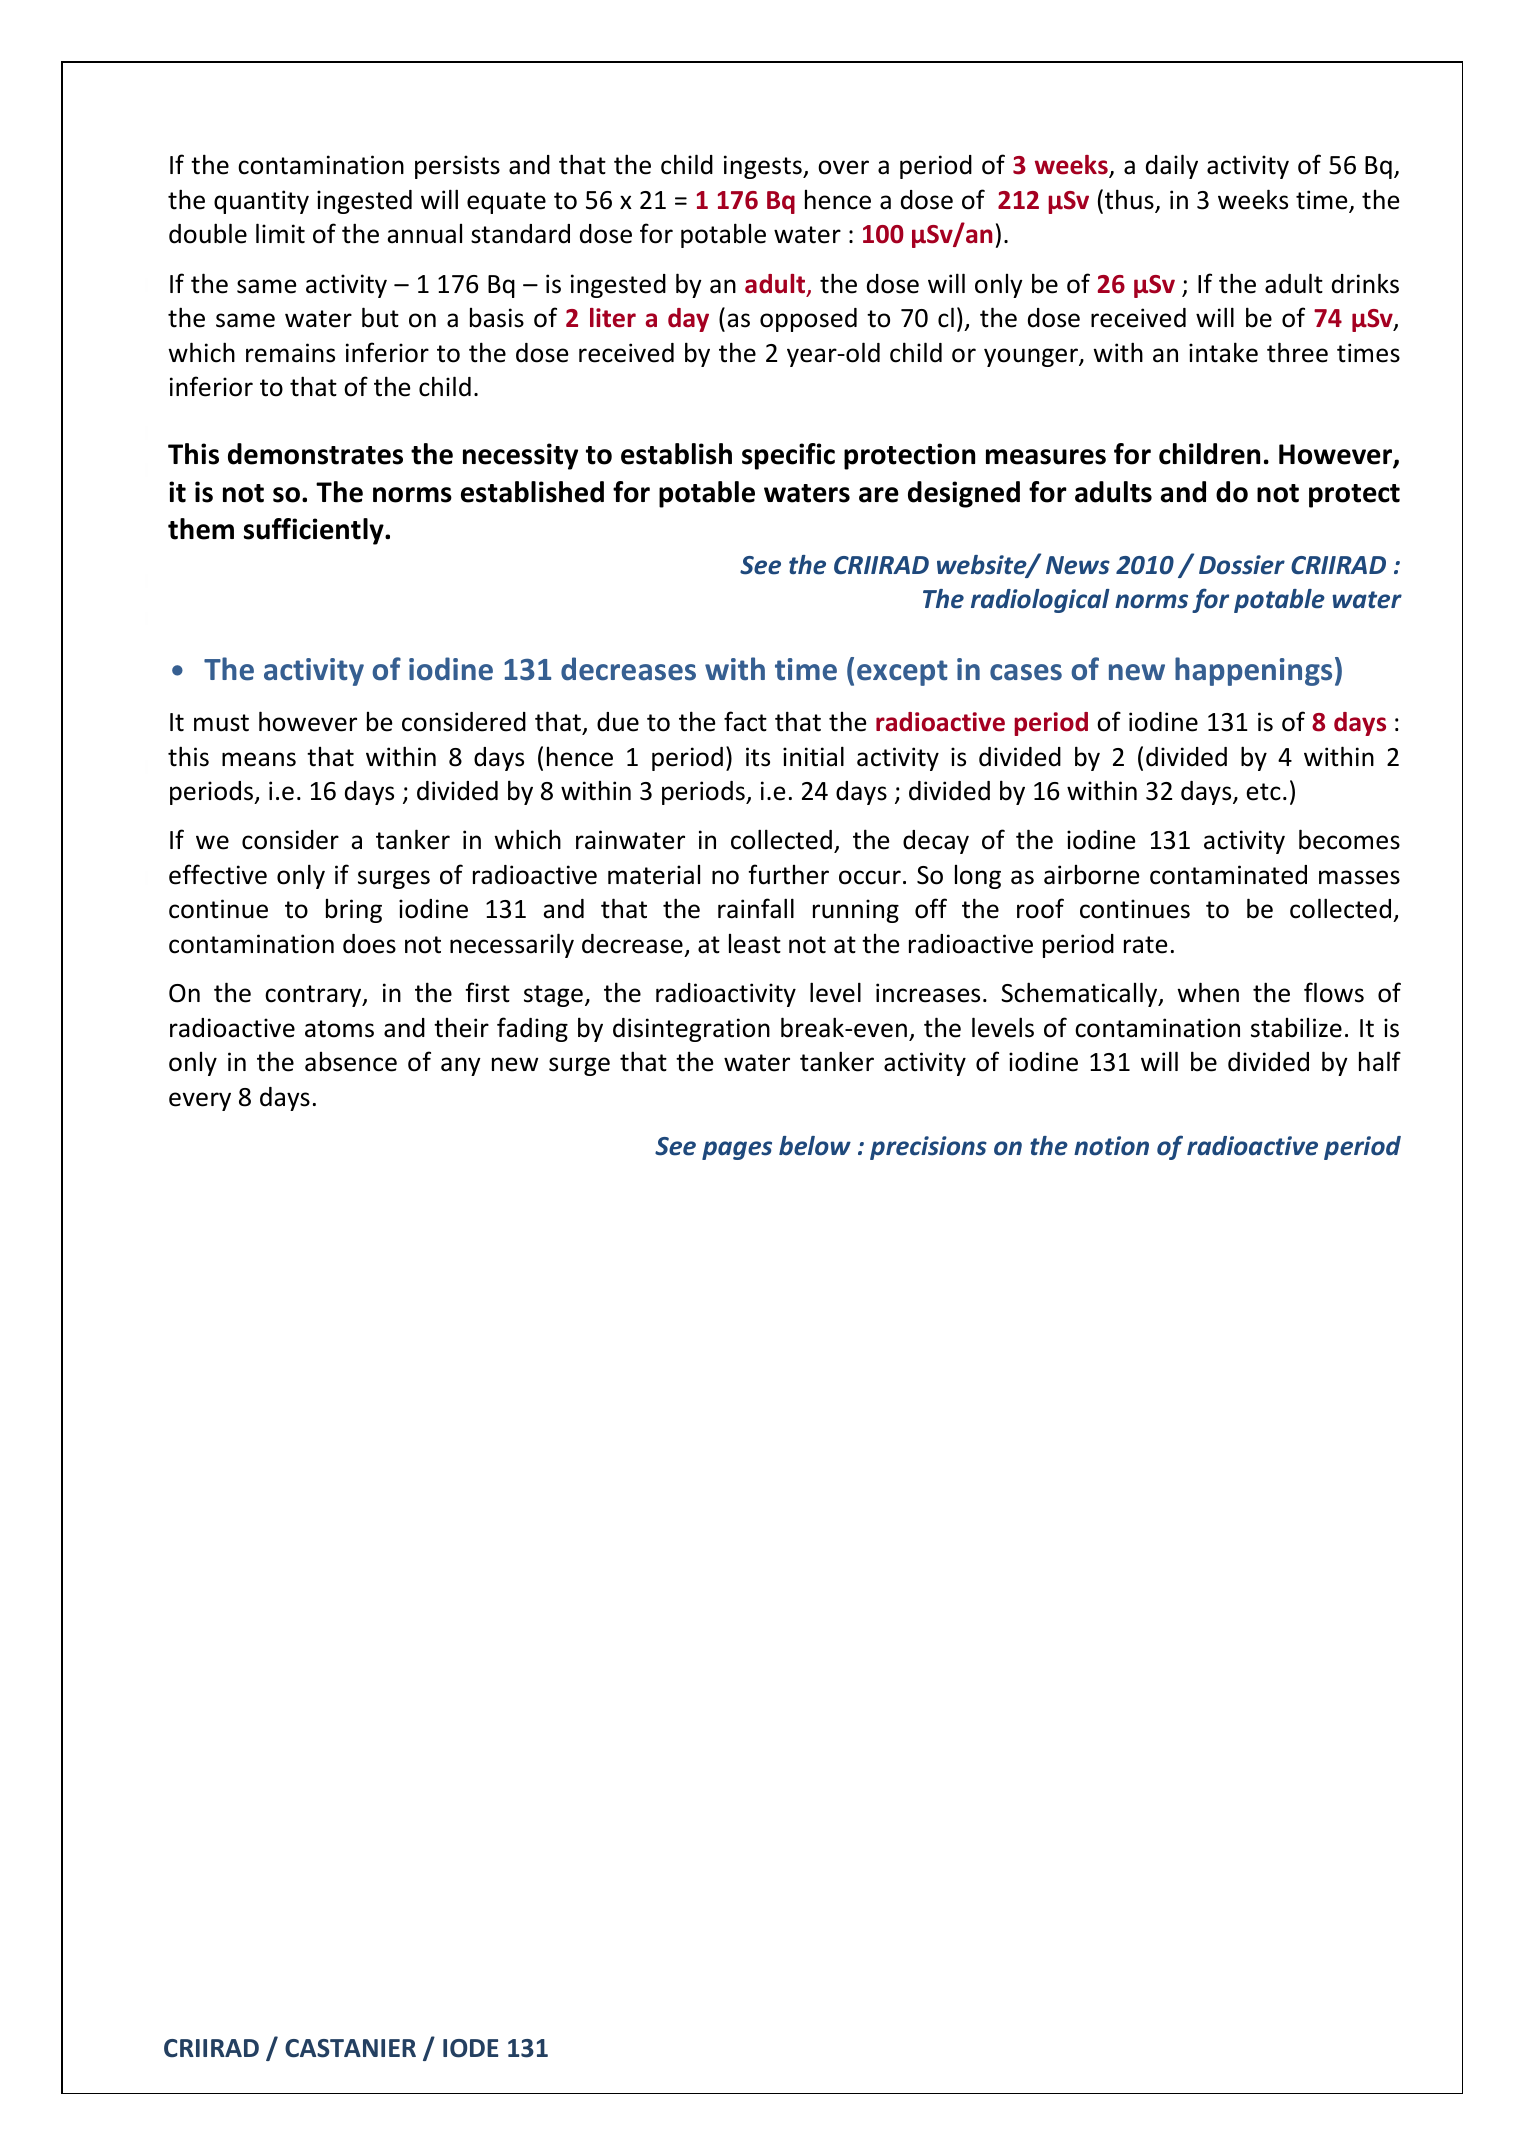 The height and width of the screenshot is (2156, 1524). Describe the element at coordinates (902, 673) in the screenshot. I see `except` at that location.
